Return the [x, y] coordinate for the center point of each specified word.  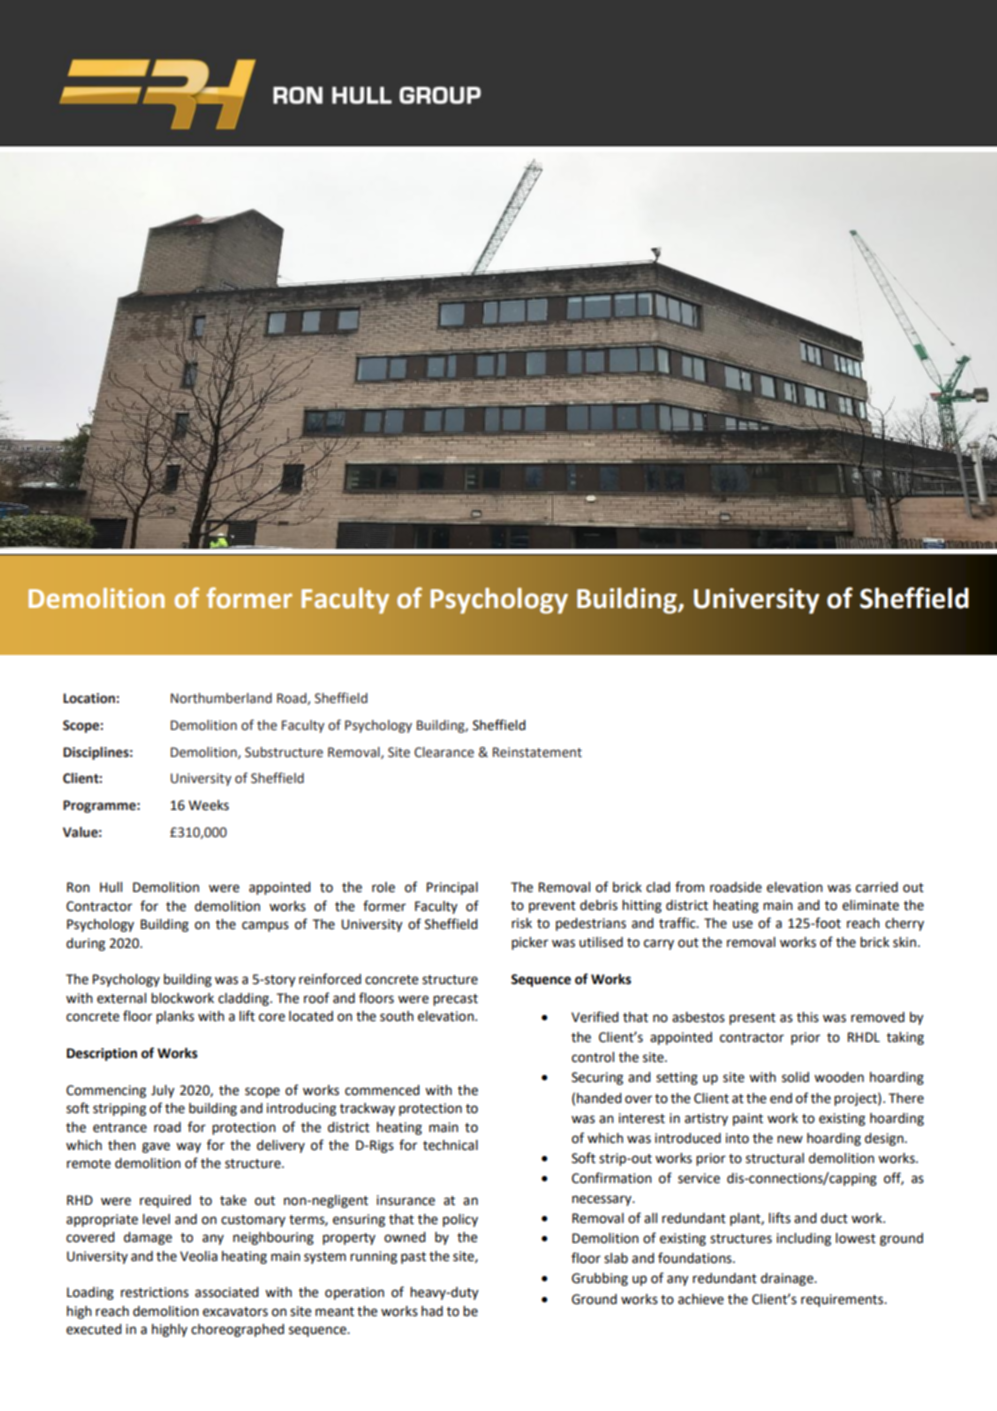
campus [265, 926]
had [432, 1311]
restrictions [155, 1292]
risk [522, 923]
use [743, 924]
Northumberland [221, 698]
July [163, 1091]
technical [450, 1145]
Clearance [444, 752]
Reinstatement [537, 752]
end [781, 1098]
